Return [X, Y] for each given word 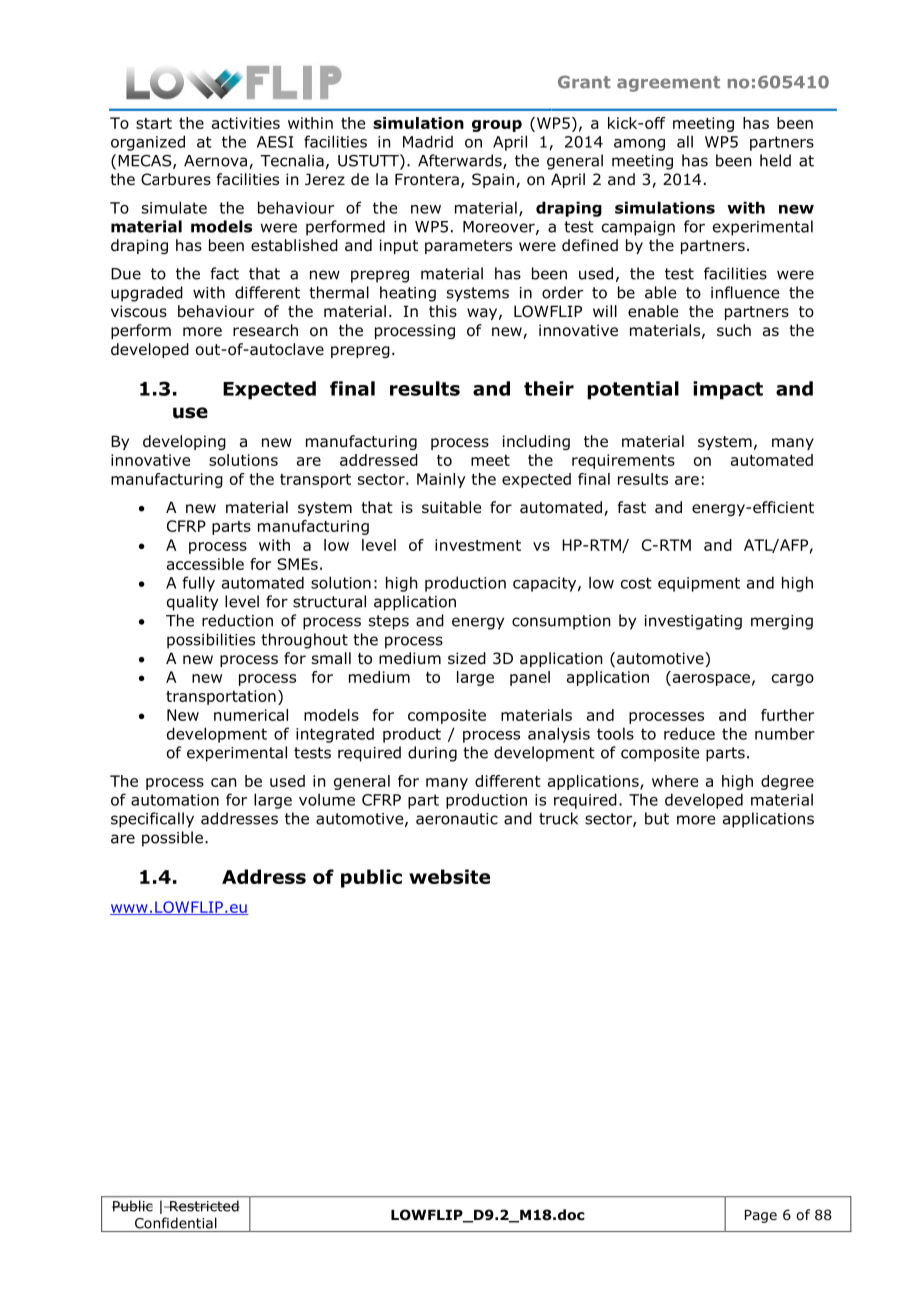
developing [184, 442]
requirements [623, 461]
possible [172, 839]
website [449, 876]
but [657, 818]
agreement [668, 84]
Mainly [441, 480]
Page [761, 1216]
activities [246, 123]
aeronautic [457, 819]
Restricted [203, 1206]
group [497, 126]
